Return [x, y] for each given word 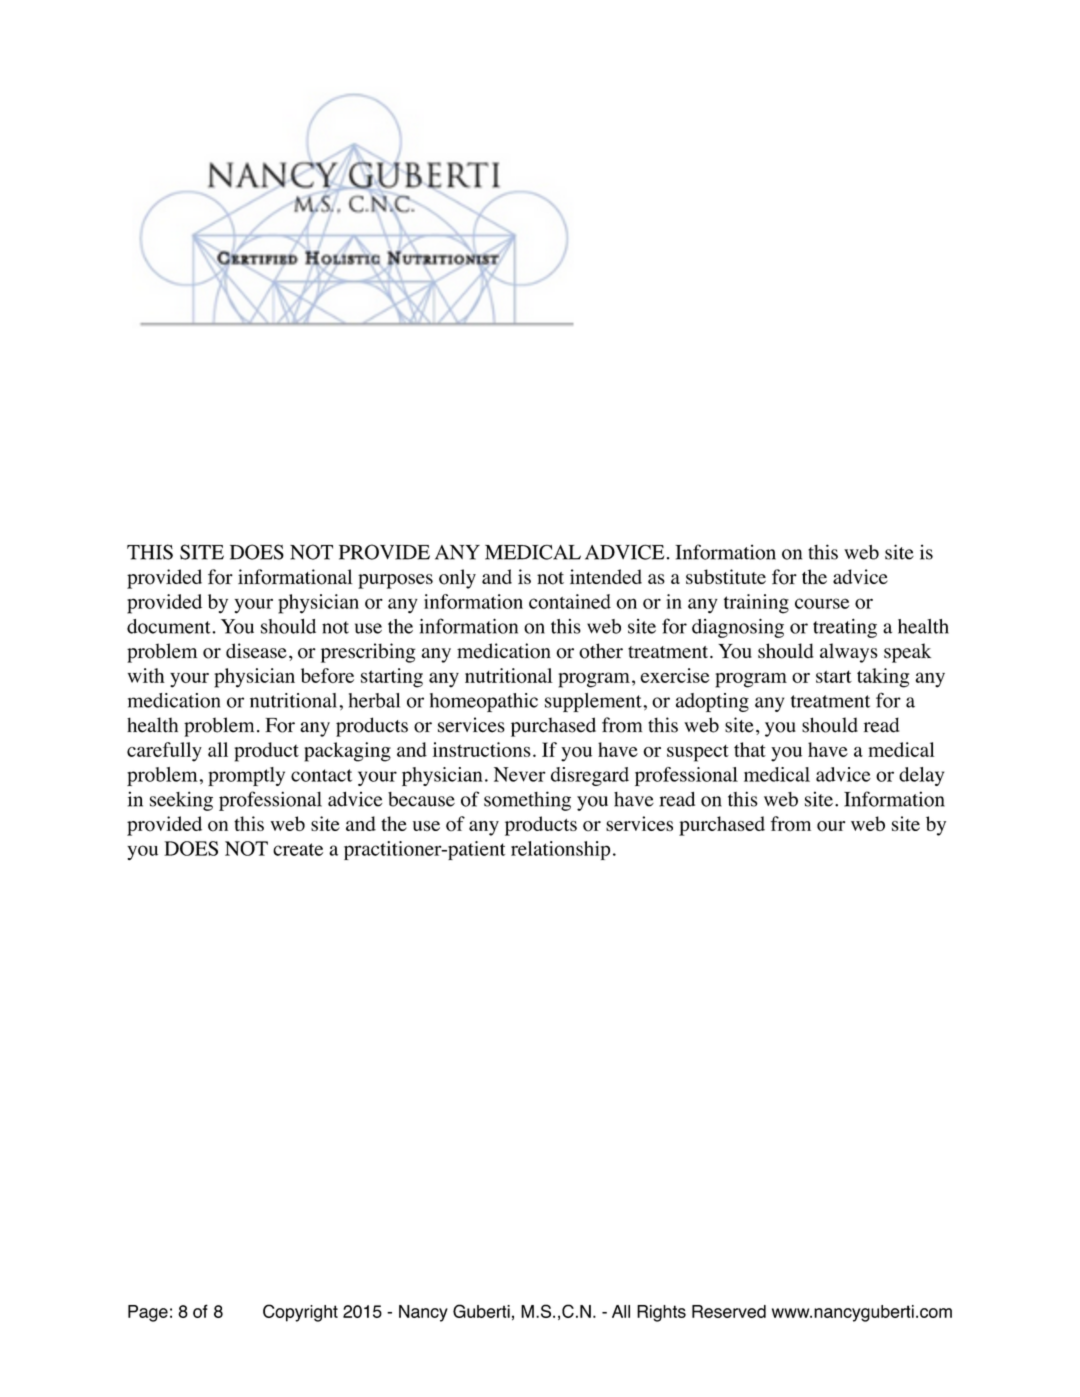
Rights [661, 1313]
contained [570, 601]
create [298, 849]
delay [921, 776]
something [527, 801]
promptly [246, 776]
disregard [590, 776]
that [750, 749]
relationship [560, 850]
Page [148, 1313]
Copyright [300, 1313]
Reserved [729, 1311]
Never [520, 774]
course [822, 603]
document [170, 626]
